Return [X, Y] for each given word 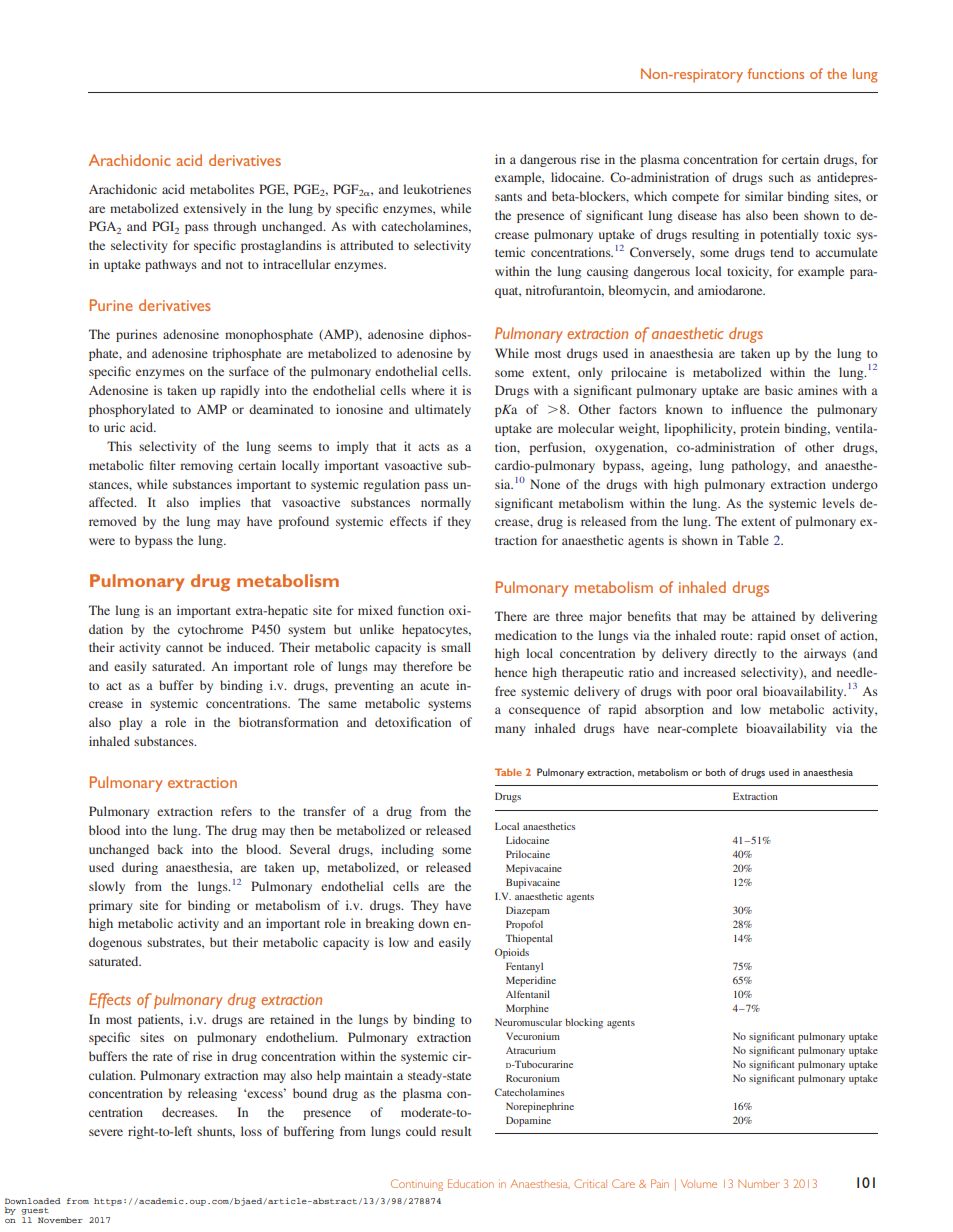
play [130, 723]
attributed [367, 245]
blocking [584, 1023]
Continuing [417, 1185]
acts [429, 447]
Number [758, 1184]
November [60, 1220]
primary [110, 906]
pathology [760, 466]
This [119, 446]
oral [746, 691]
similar [764, 196]
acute [434, 686]
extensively [214, 209]
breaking [389, 924]
